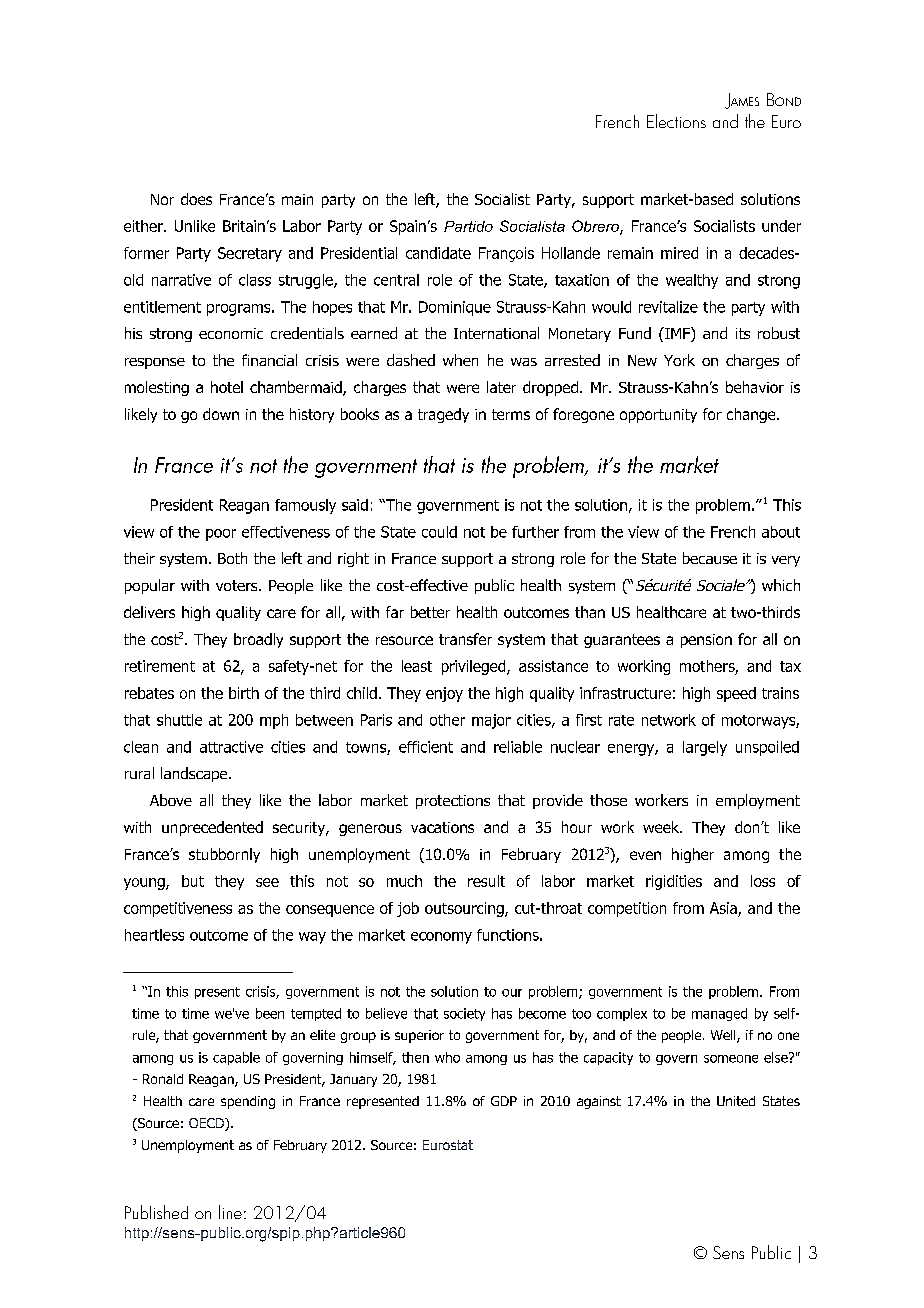  What do you see at coordinates (504, 1101) in the screenshot?
I see `GDP` at bounding box center [504, 1101].
